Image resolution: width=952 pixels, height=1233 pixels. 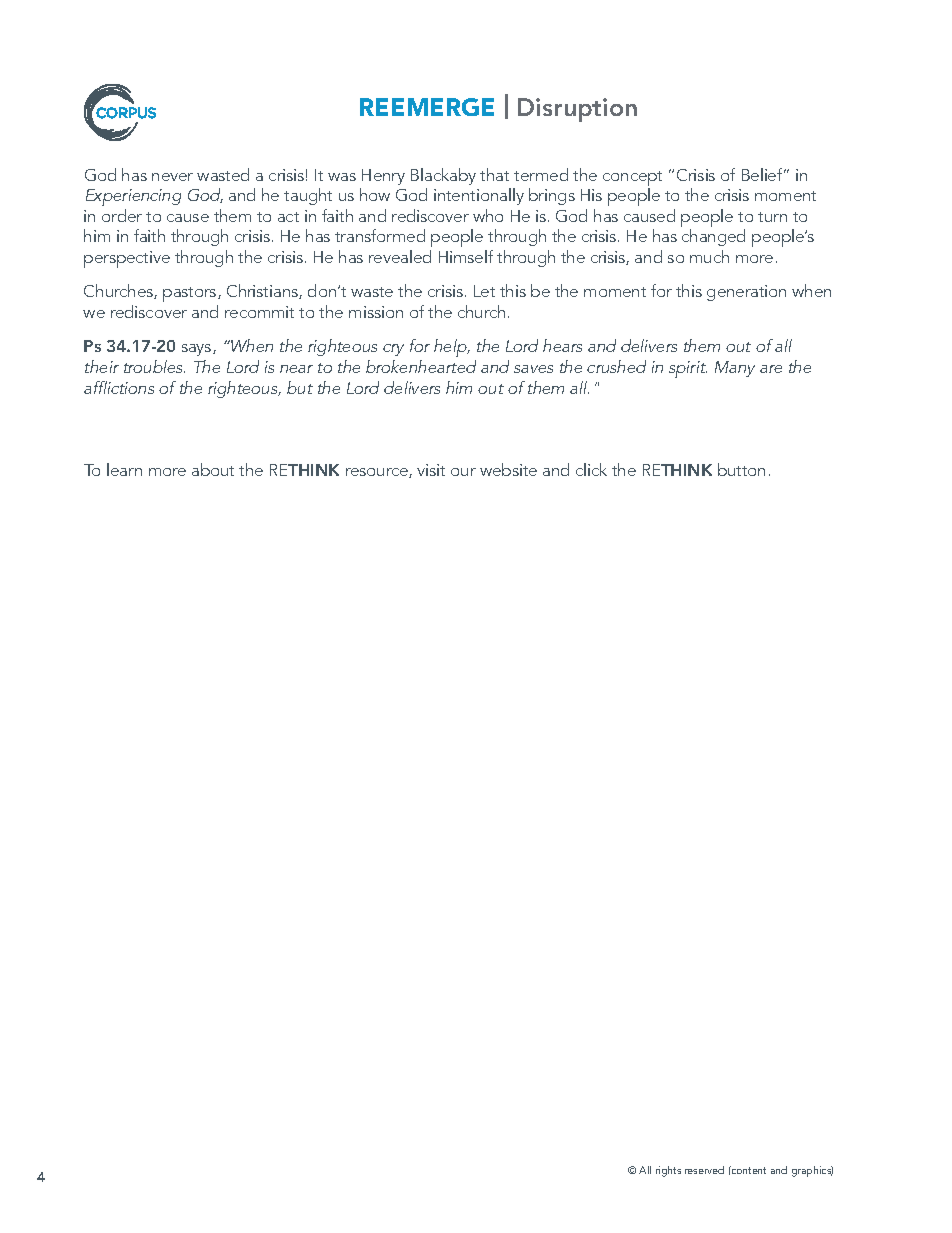 I want to click on that, so click(x=494, y=174).
